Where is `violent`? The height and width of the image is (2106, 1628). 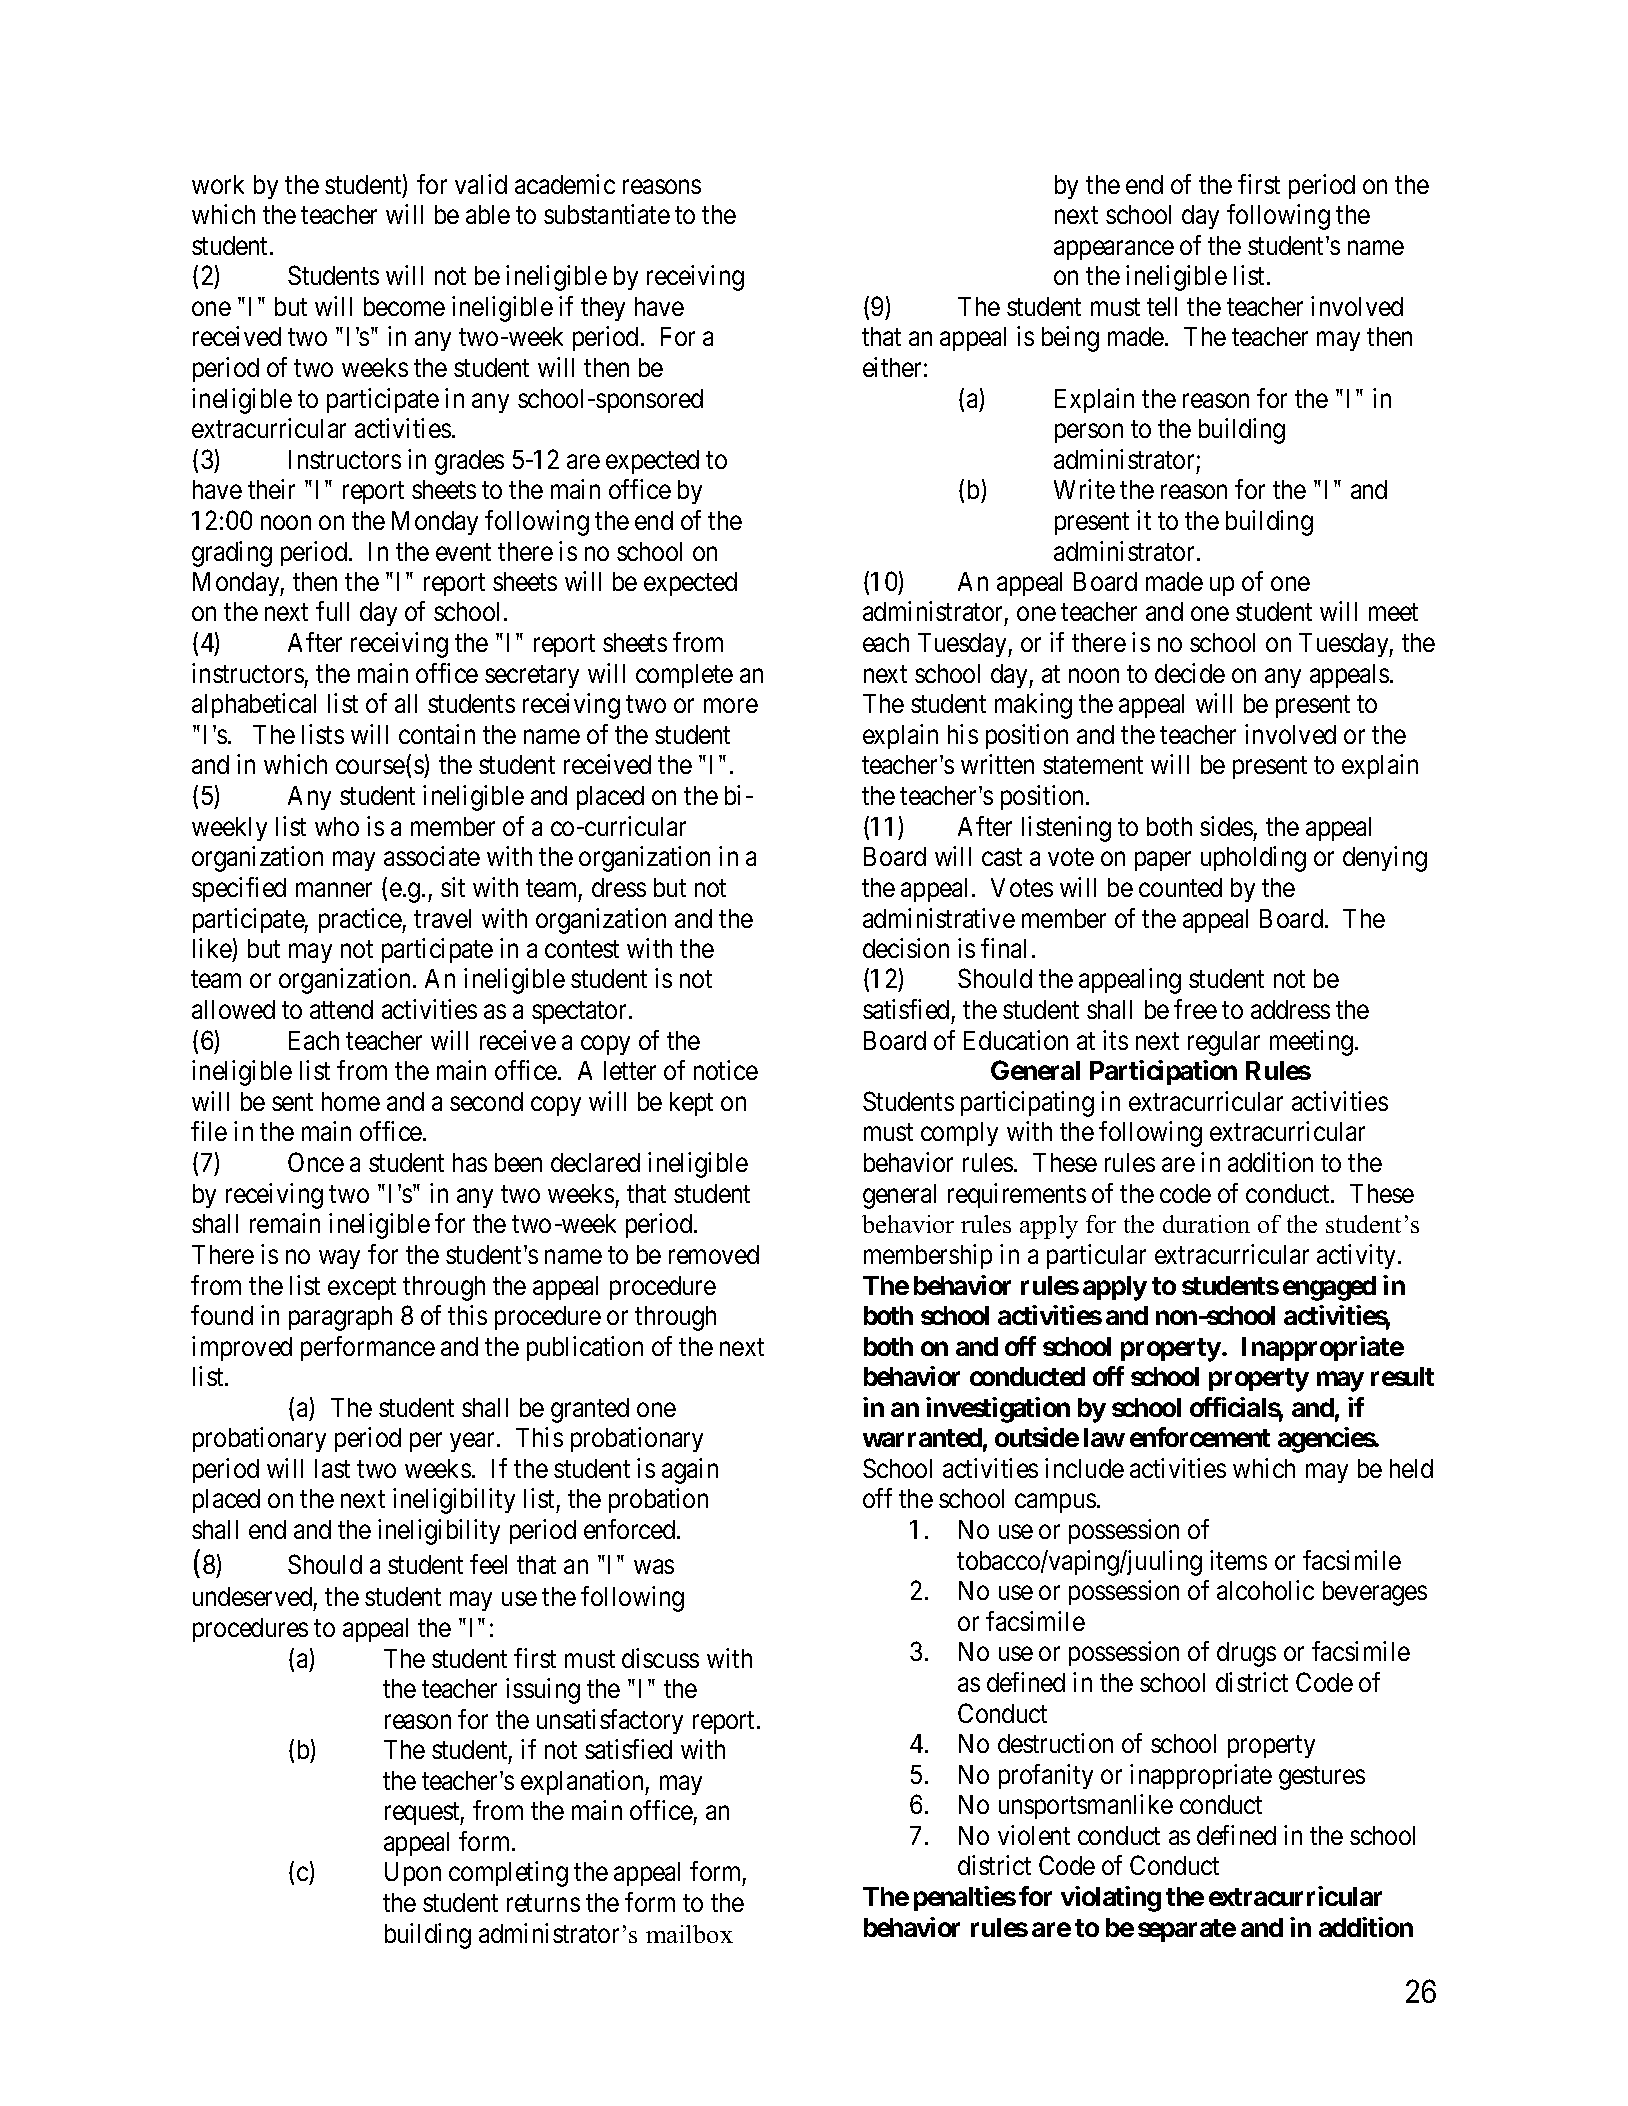 violent is located at coordinates (1034, 1835).
